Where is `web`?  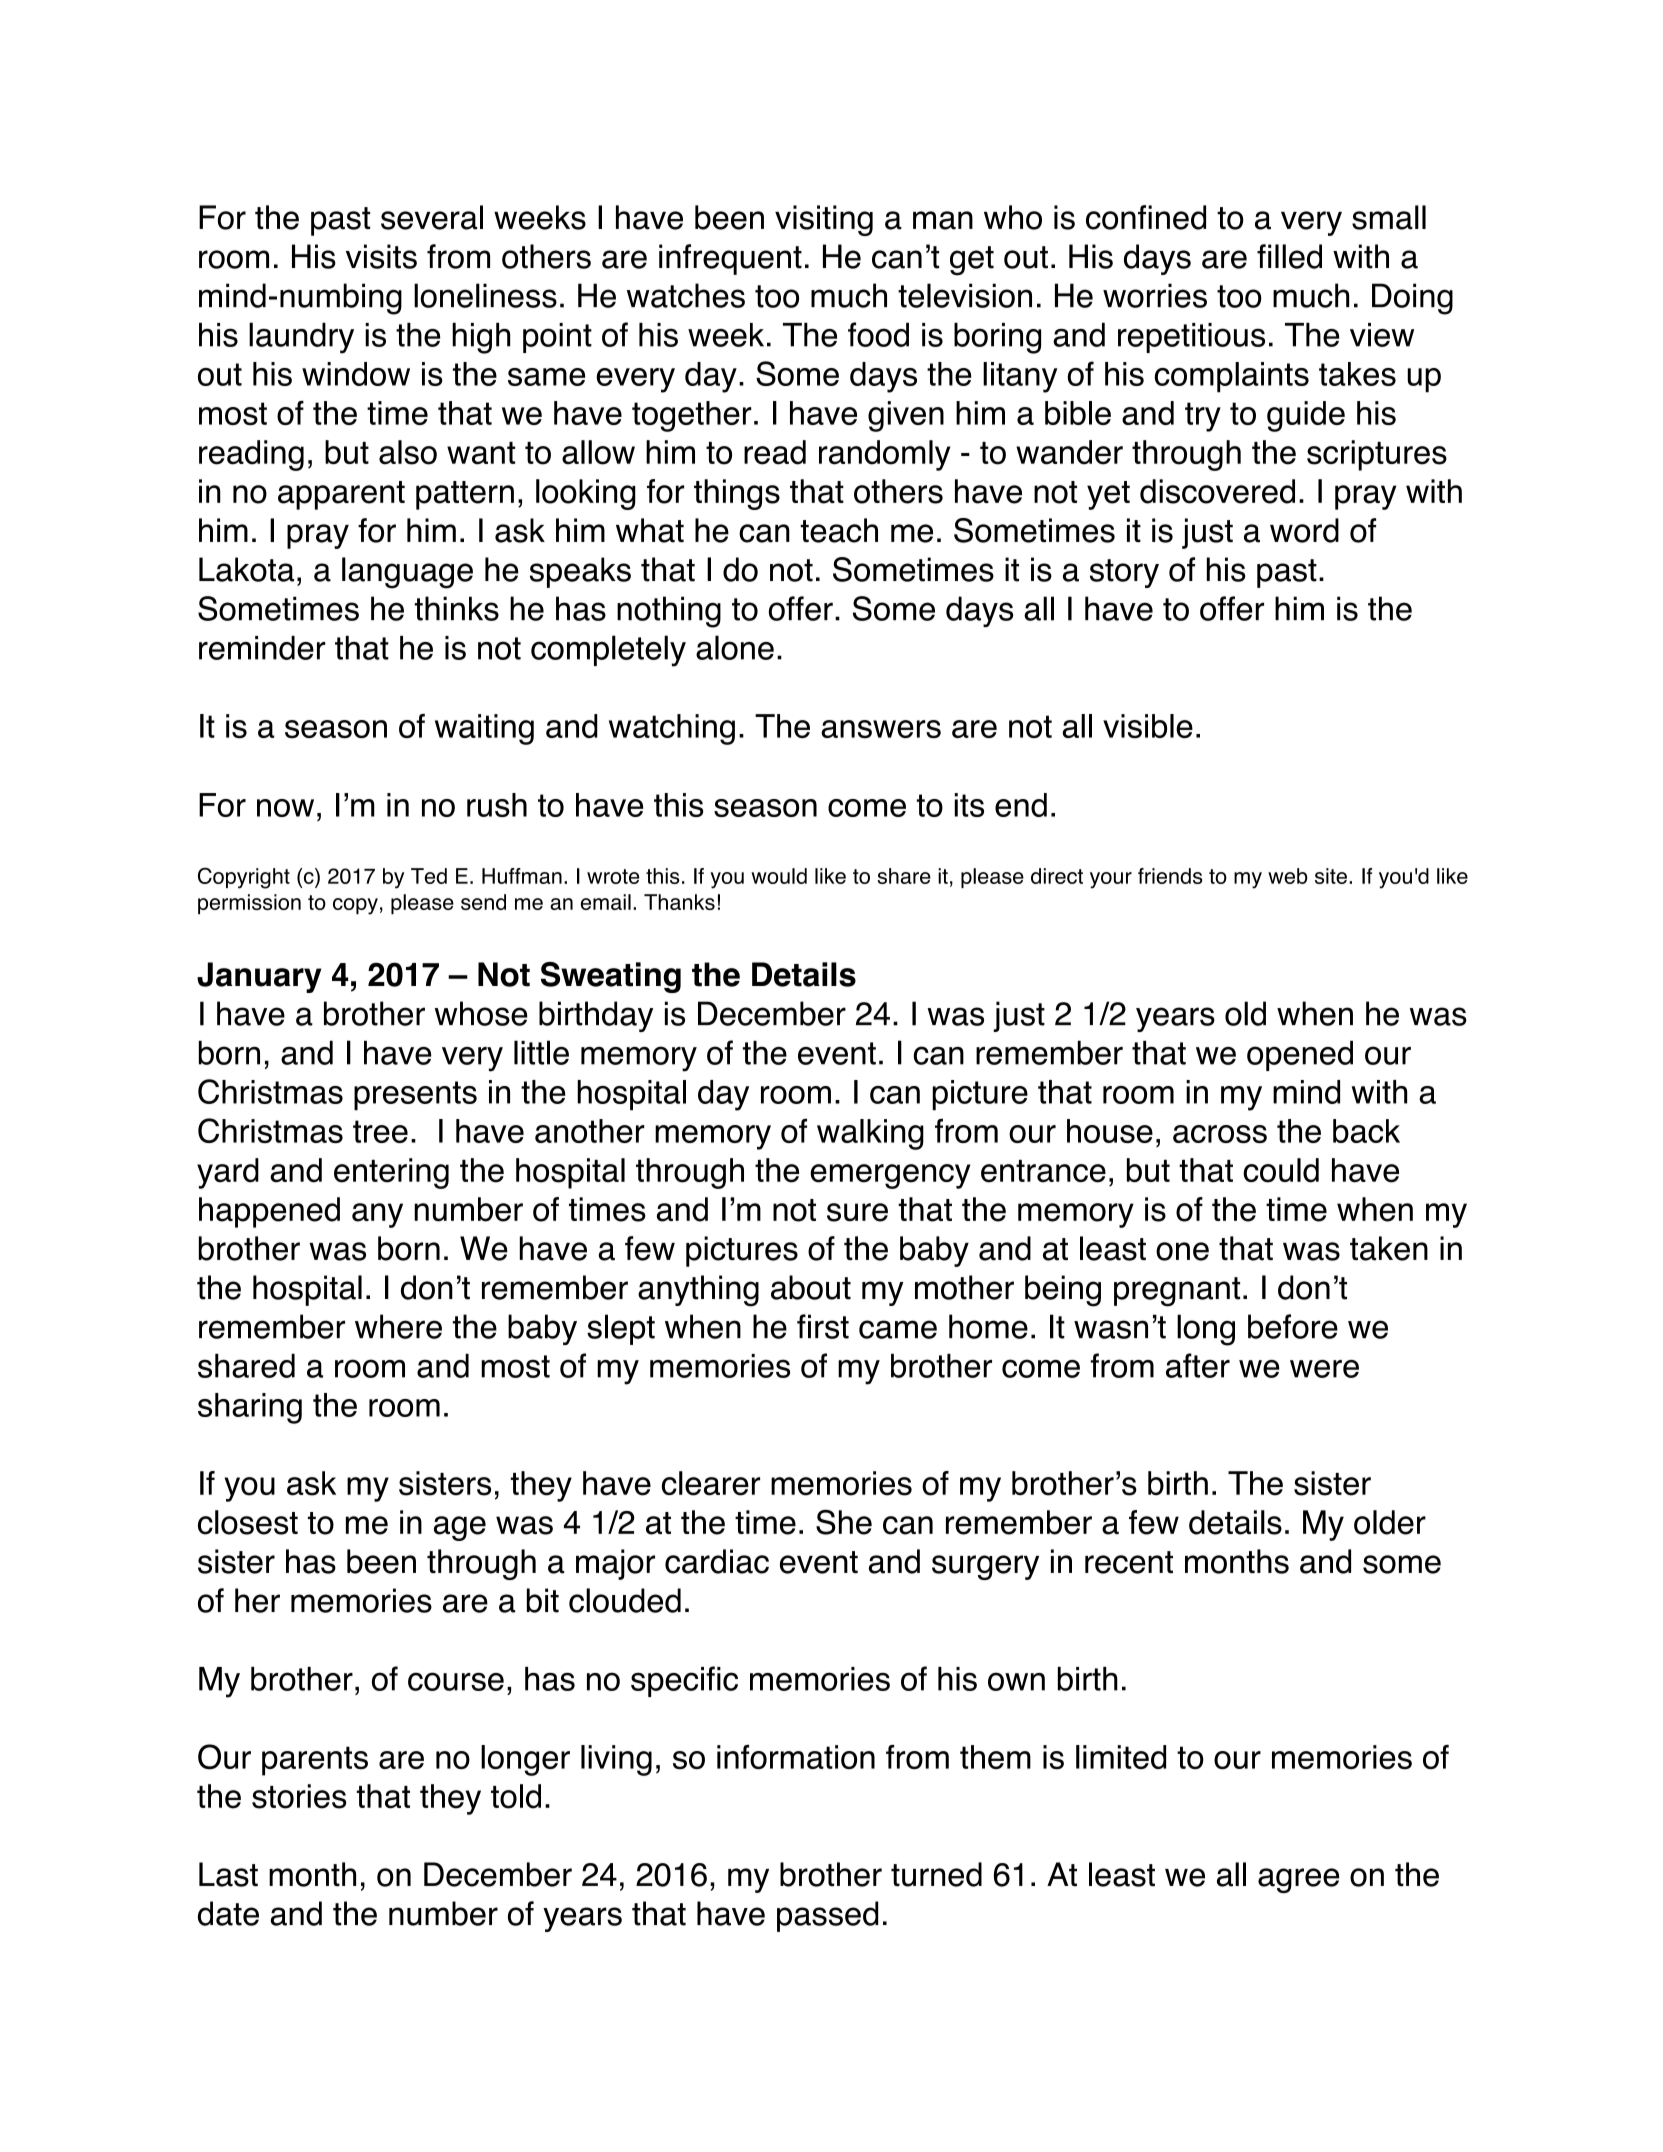
web is located at coordinates (1288, 876).
